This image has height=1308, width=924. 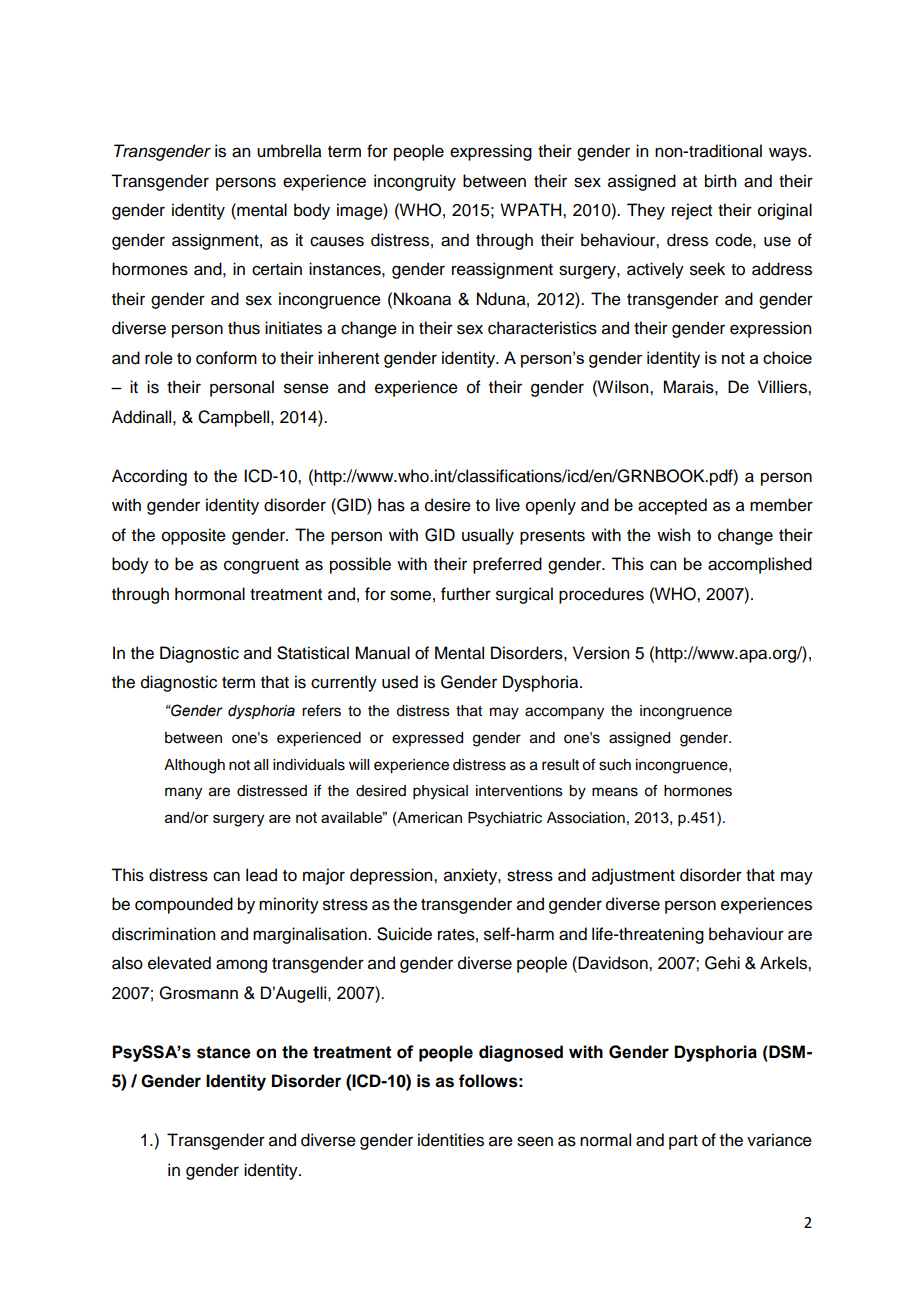 What do you see at coordinates (451, 1140) in the image?
I see `identities` at bounding box center [451, 1140].
